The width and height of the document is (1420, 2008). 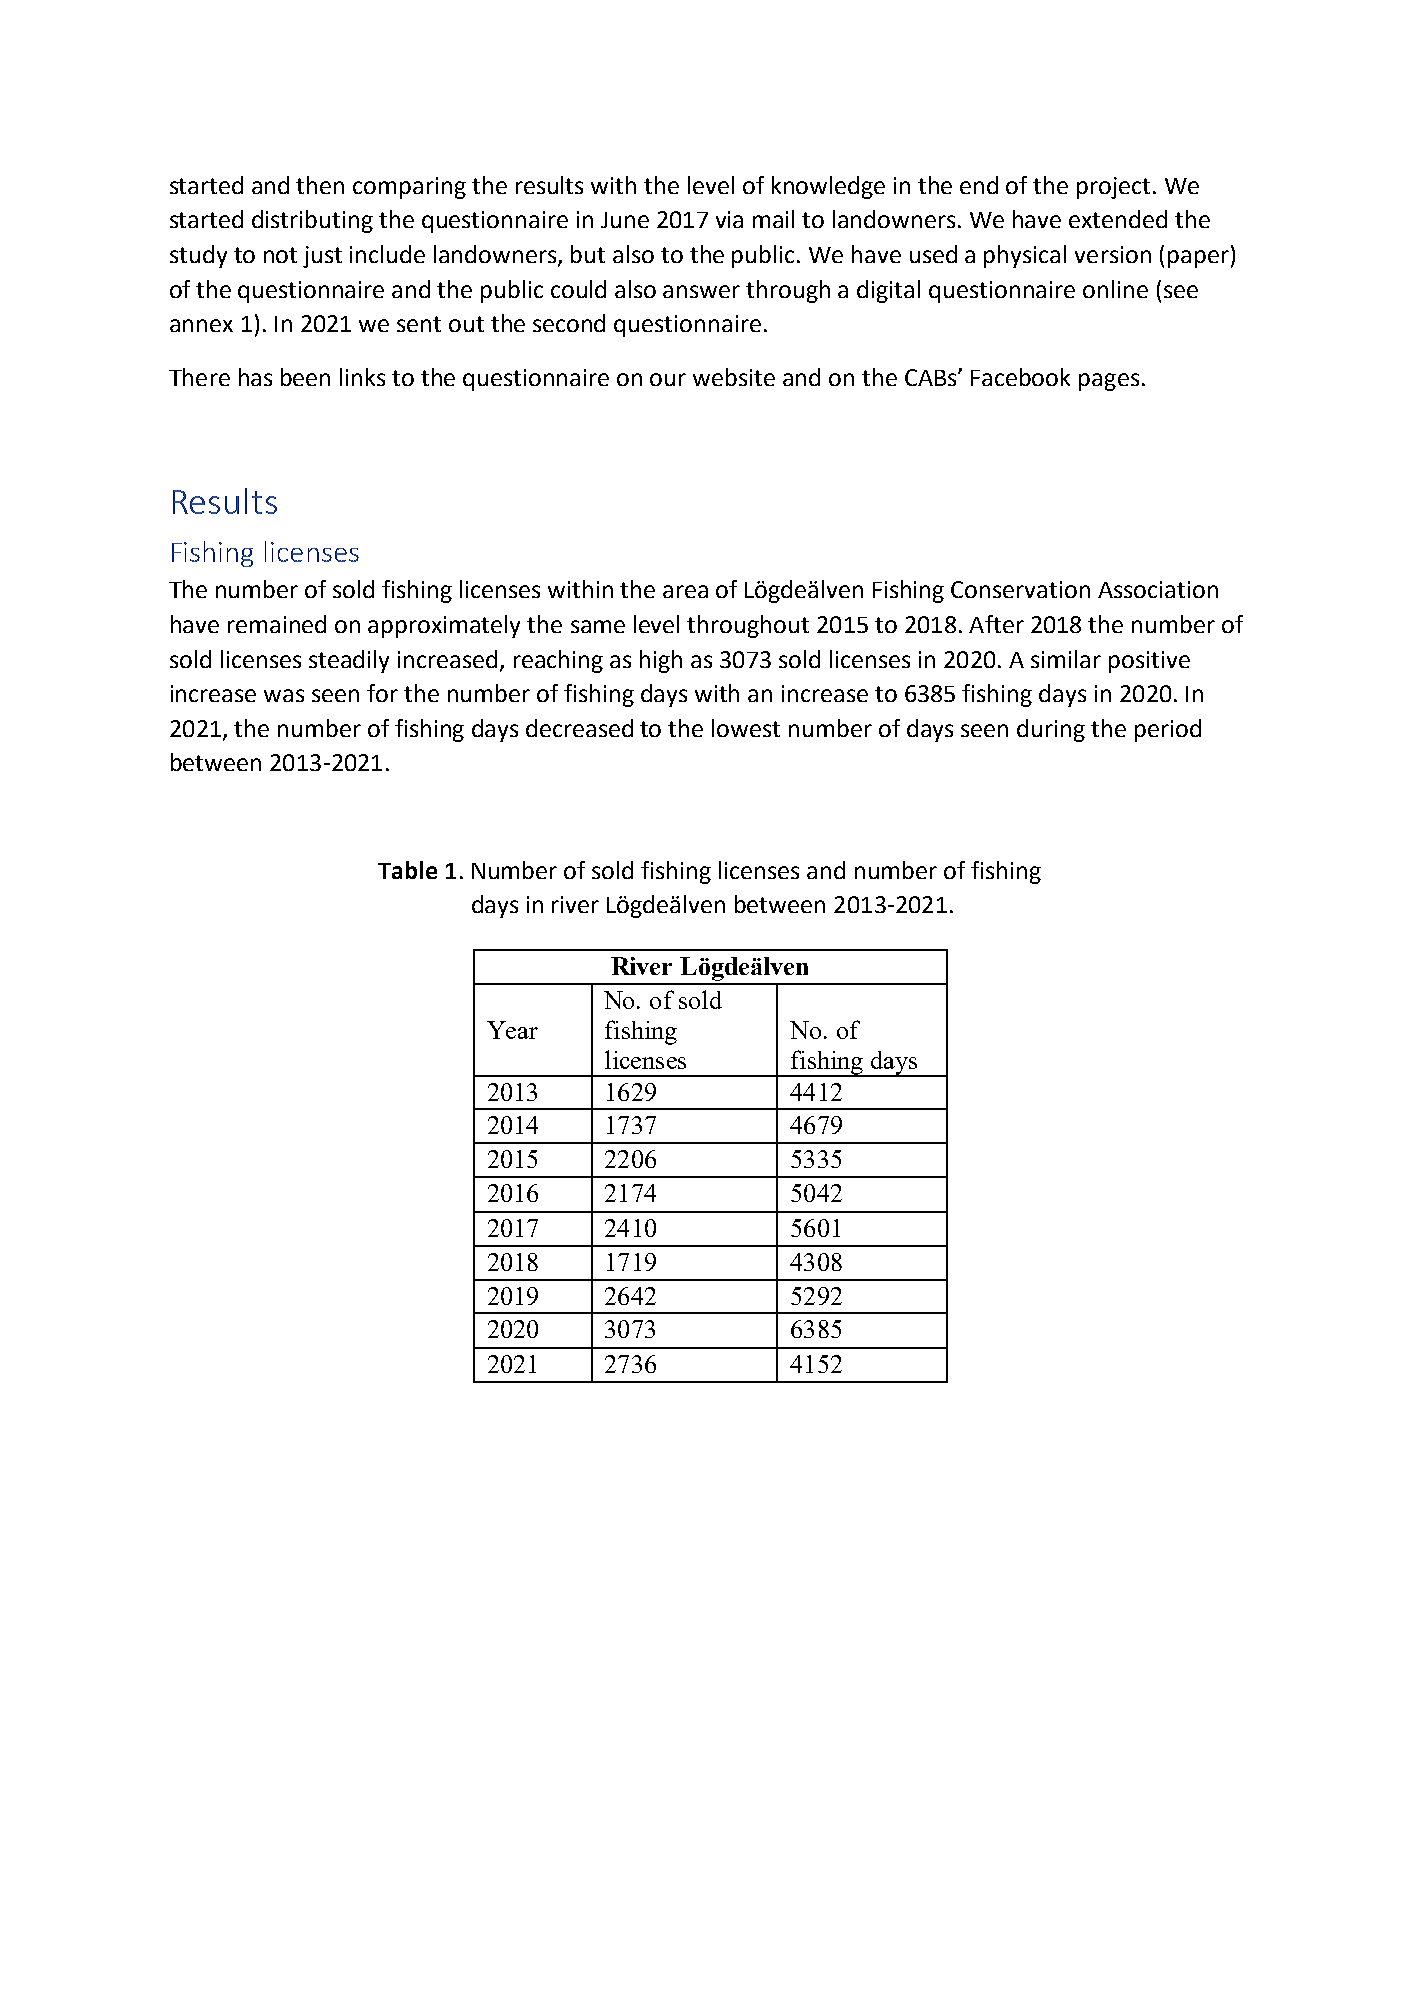 I want to click on pages, so click(x=1109, y=382).
